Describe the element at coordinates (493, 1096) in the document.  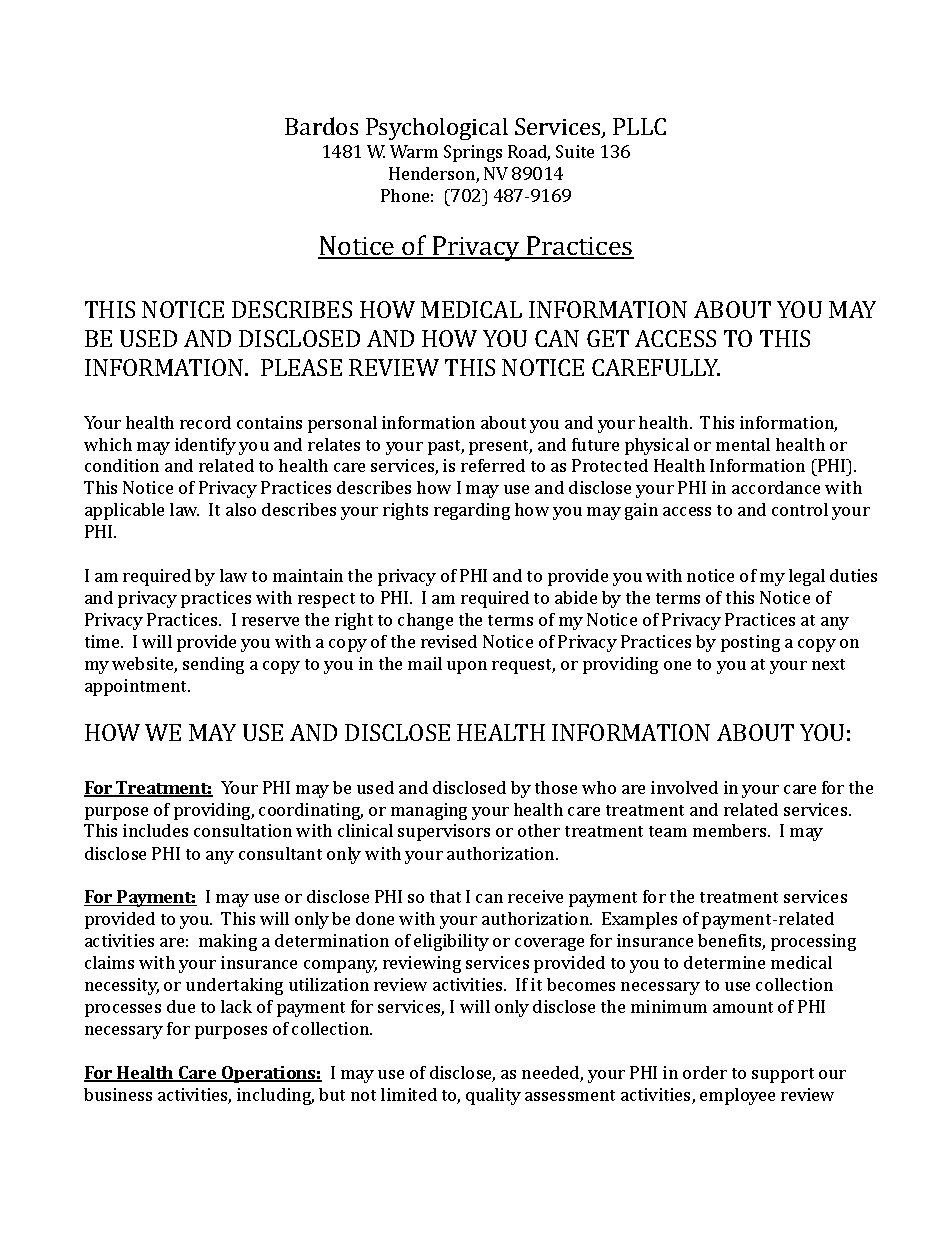
I see `quality` at that location.
